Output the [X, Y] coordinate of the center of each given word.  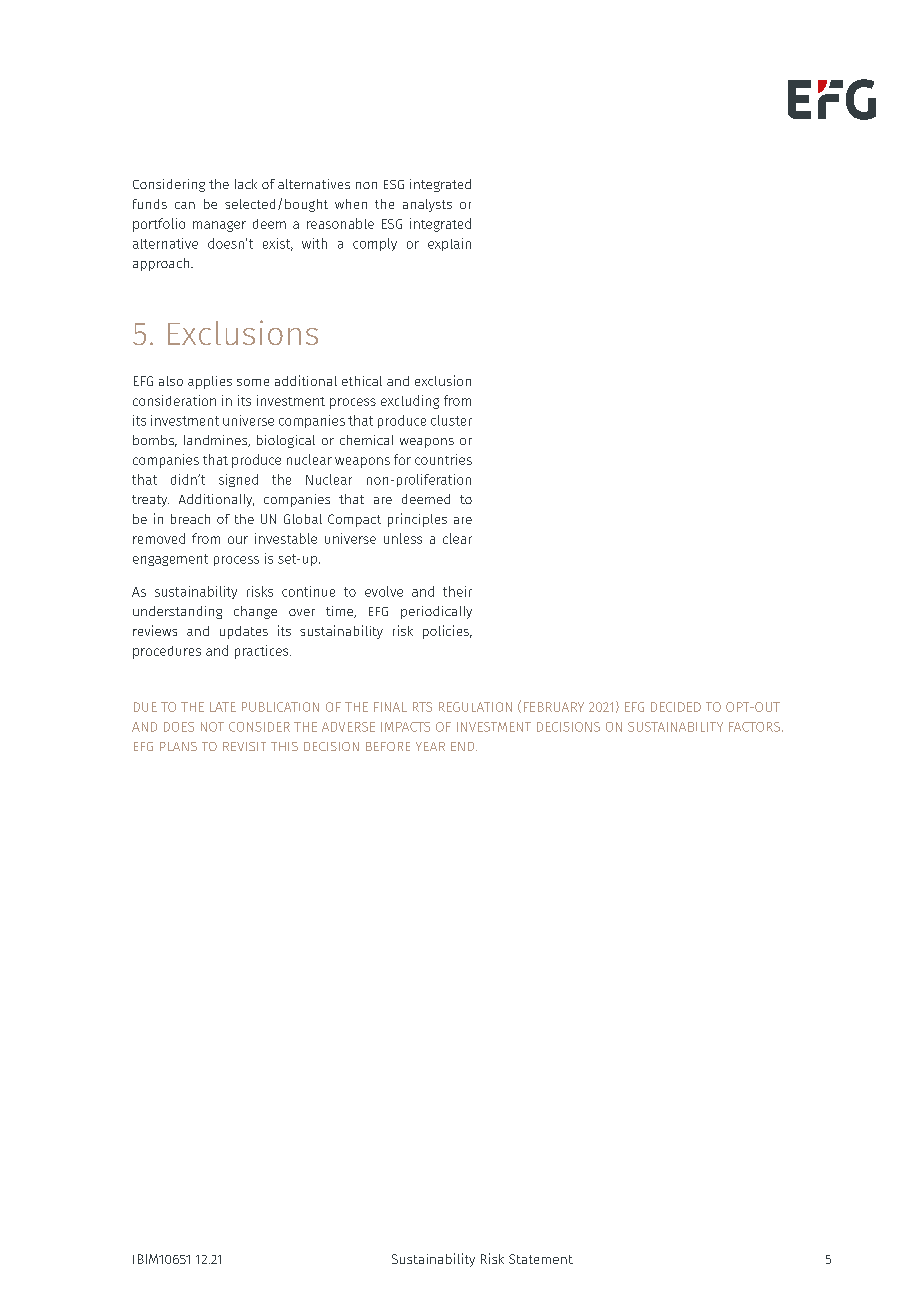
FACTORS [754, 727]
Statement [541, 1259]
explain [449, 244]
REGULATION [475, 707]
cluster [451, 420]
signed [238, 480]
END [464, 746]
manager [219, 226]
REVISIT [244, 746]
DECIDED [676, 707]
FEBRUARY [554, 707]
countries [443, 459]
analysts [427, 205]
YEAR [430, 746]
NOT [212, 727]
